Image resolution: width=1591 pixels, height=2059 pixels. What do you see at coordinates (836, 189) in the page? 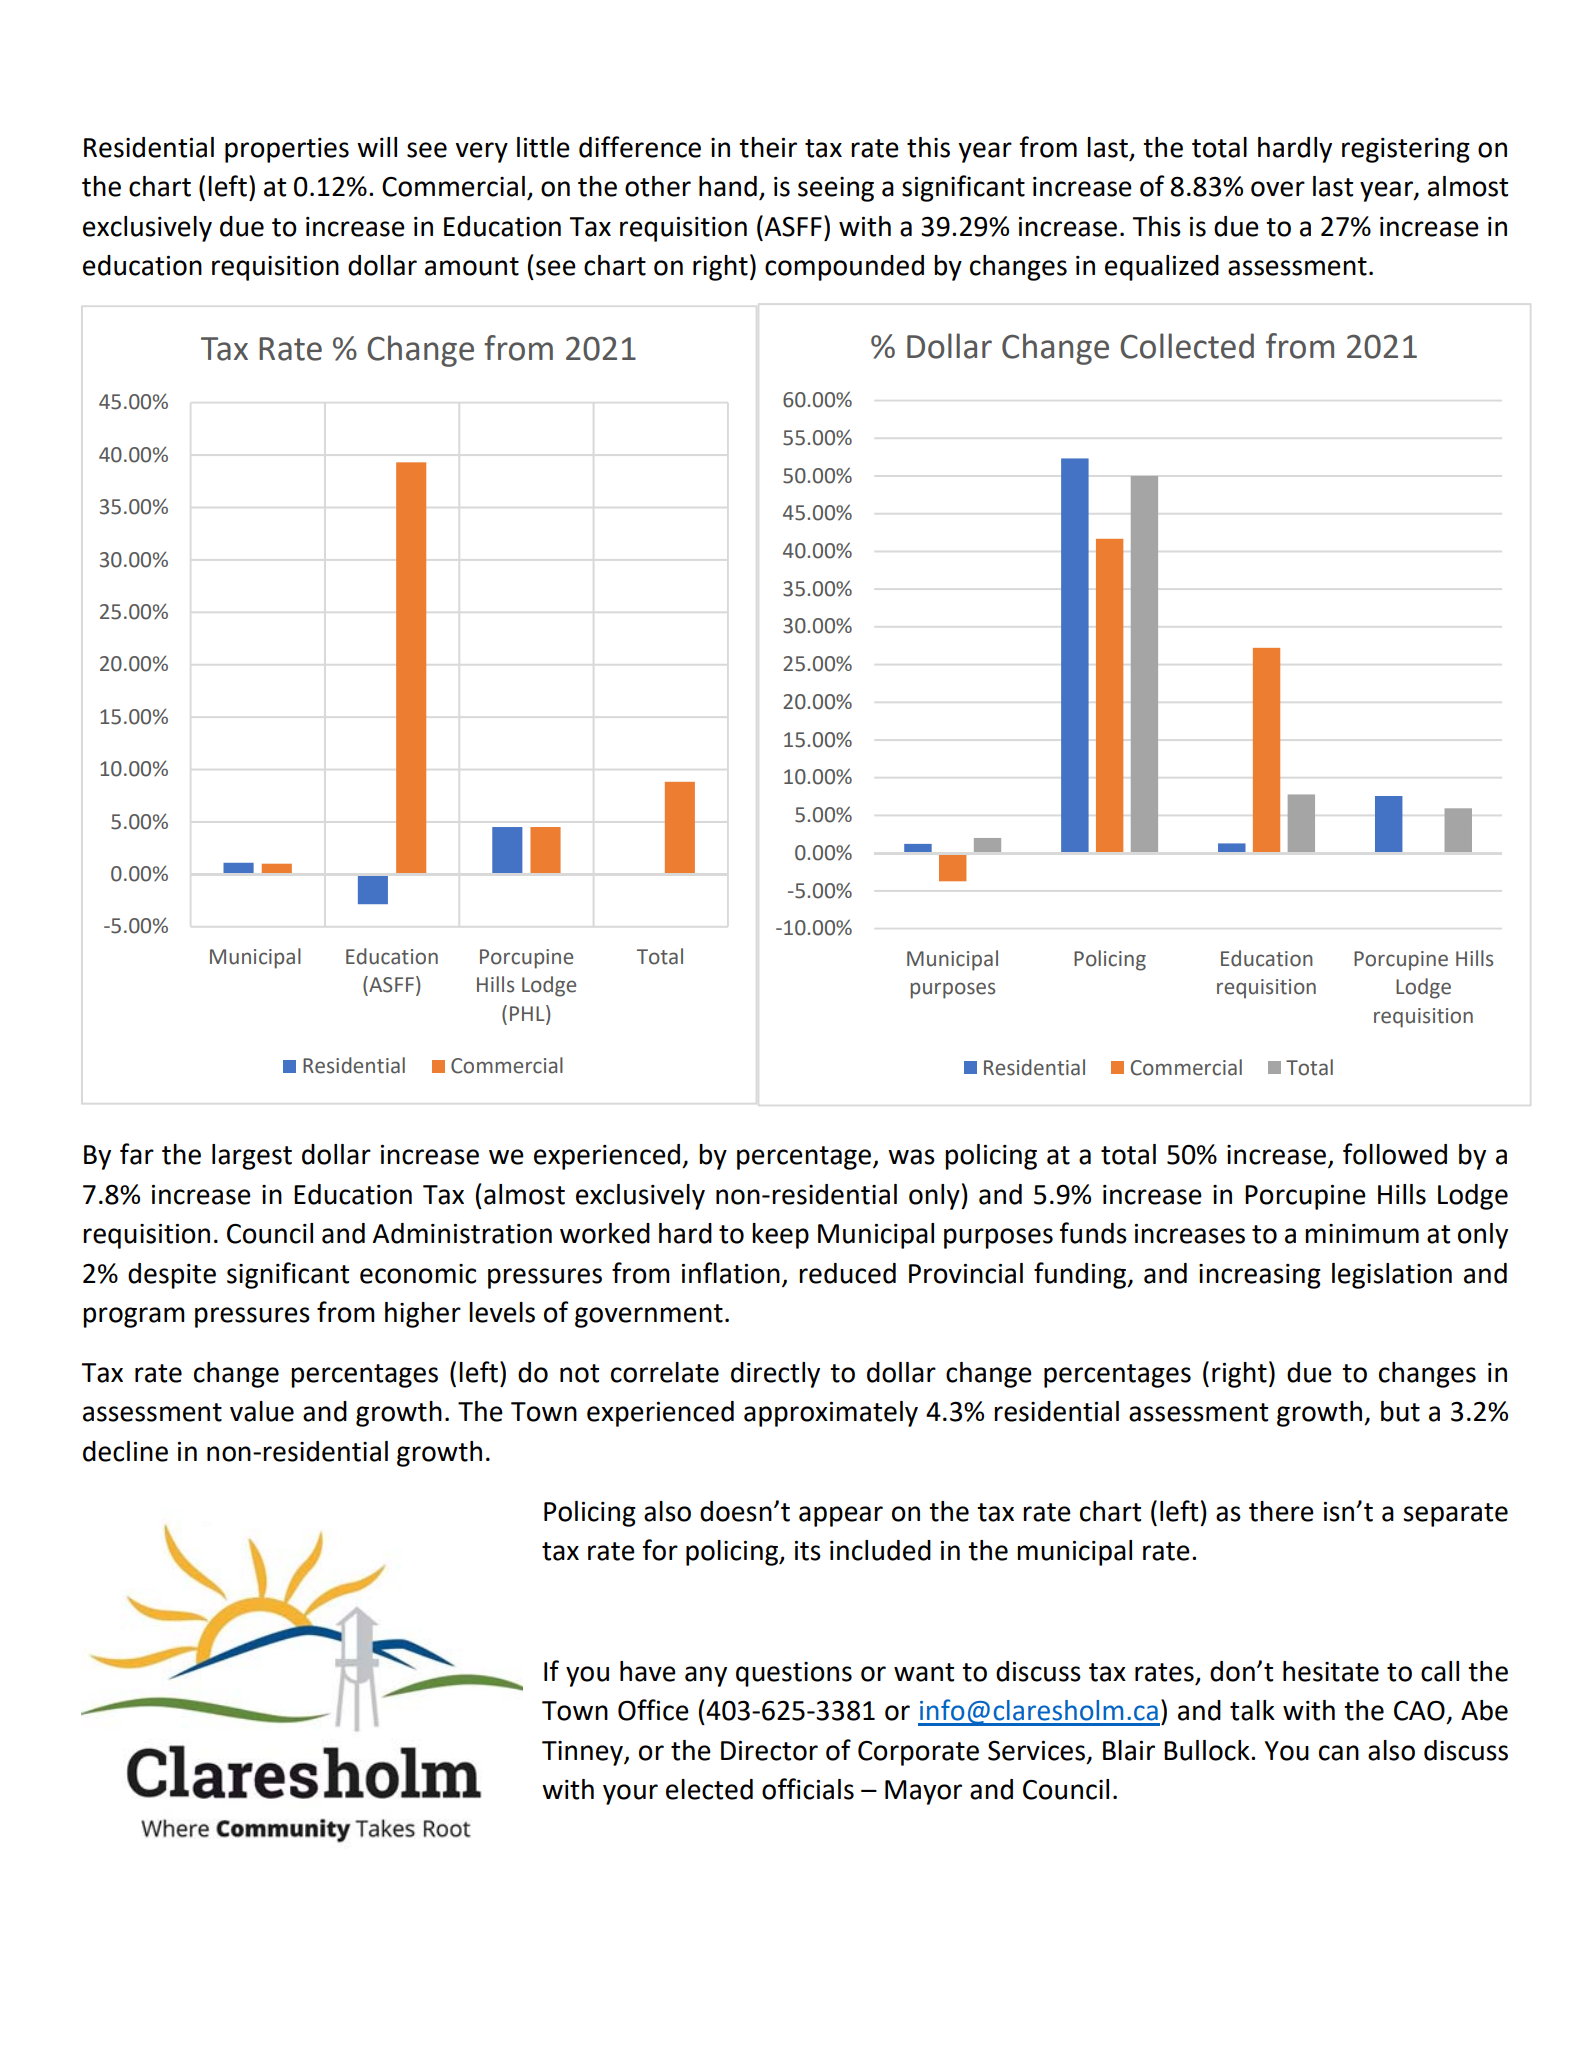
I see `seeing` at bounding box center [836, 189].
